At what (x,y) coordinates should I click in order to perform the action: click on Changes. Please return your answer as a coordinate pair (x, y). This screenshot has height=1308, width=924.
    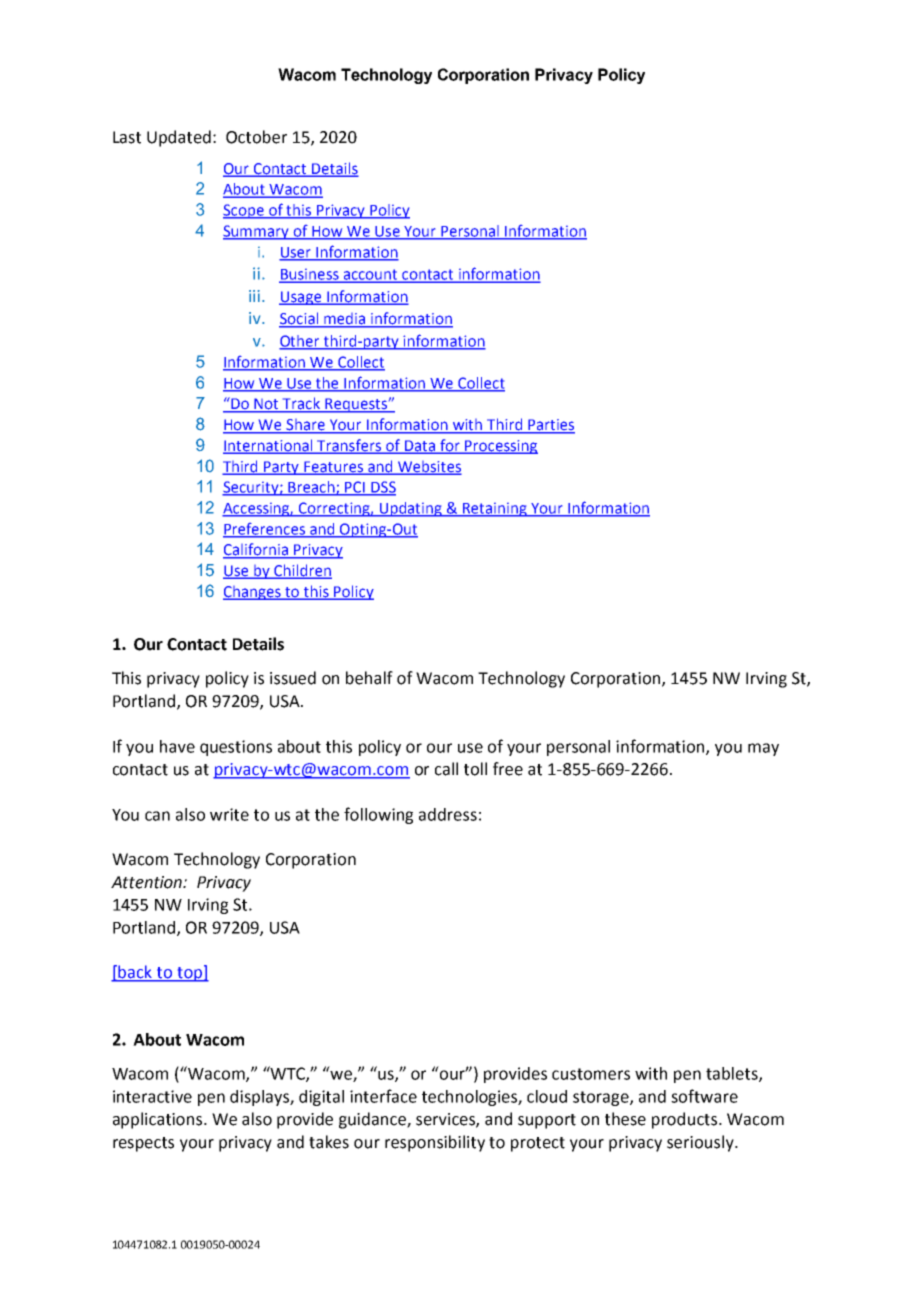
    Looking at the image, I should click on (253, 593).
